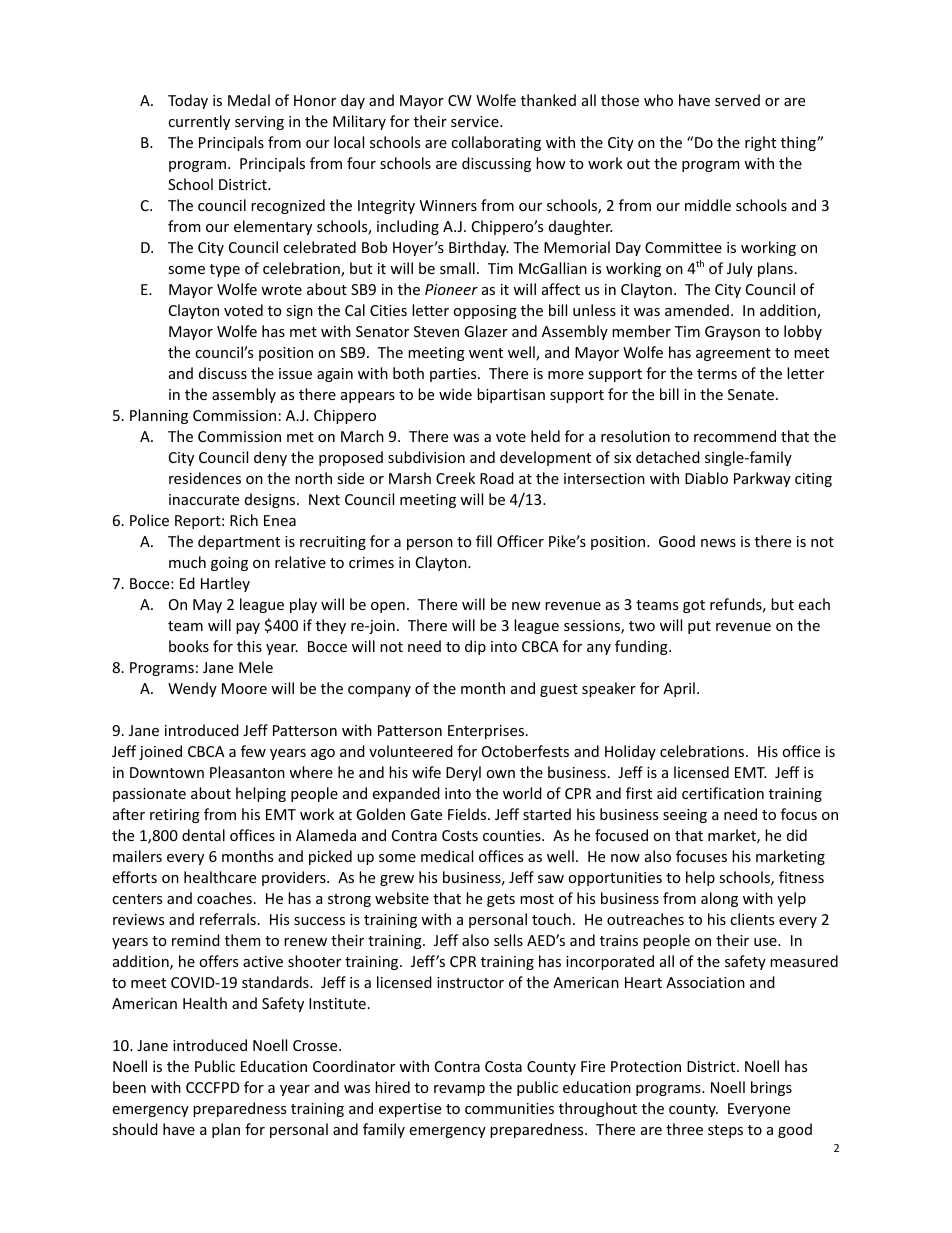 This screenshot has width=952, height=1233. Describe the element at coordinates (199, 122) in the screenshot. I see `currently` at that location.
